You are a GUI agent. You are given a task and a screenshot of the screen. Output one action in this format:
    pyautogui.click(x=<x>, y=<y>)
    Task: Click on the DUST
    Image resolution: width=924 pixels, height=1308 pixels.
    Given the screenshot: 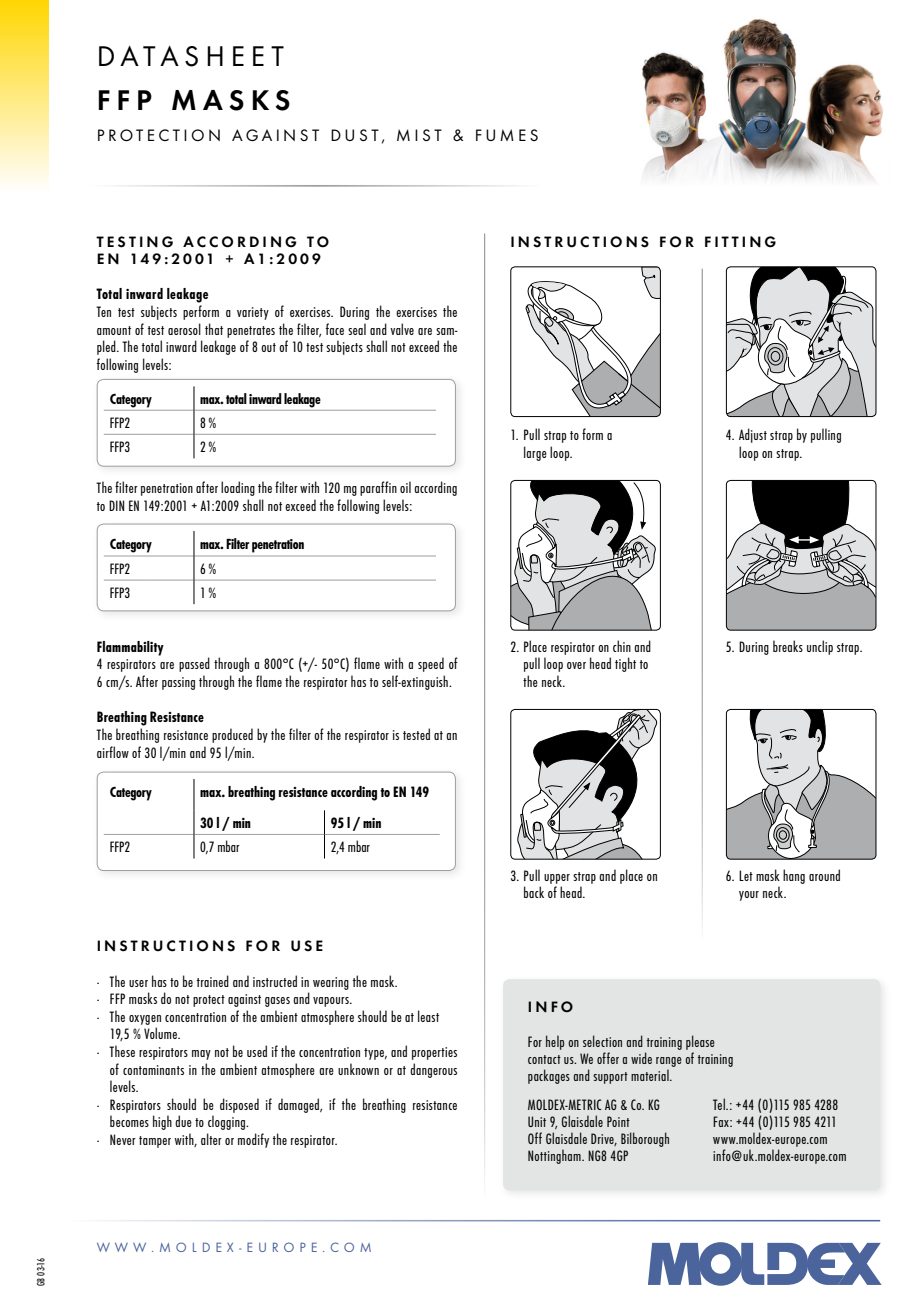 What is the action you would take?
    pyautogui.click(x=355, y=135)
